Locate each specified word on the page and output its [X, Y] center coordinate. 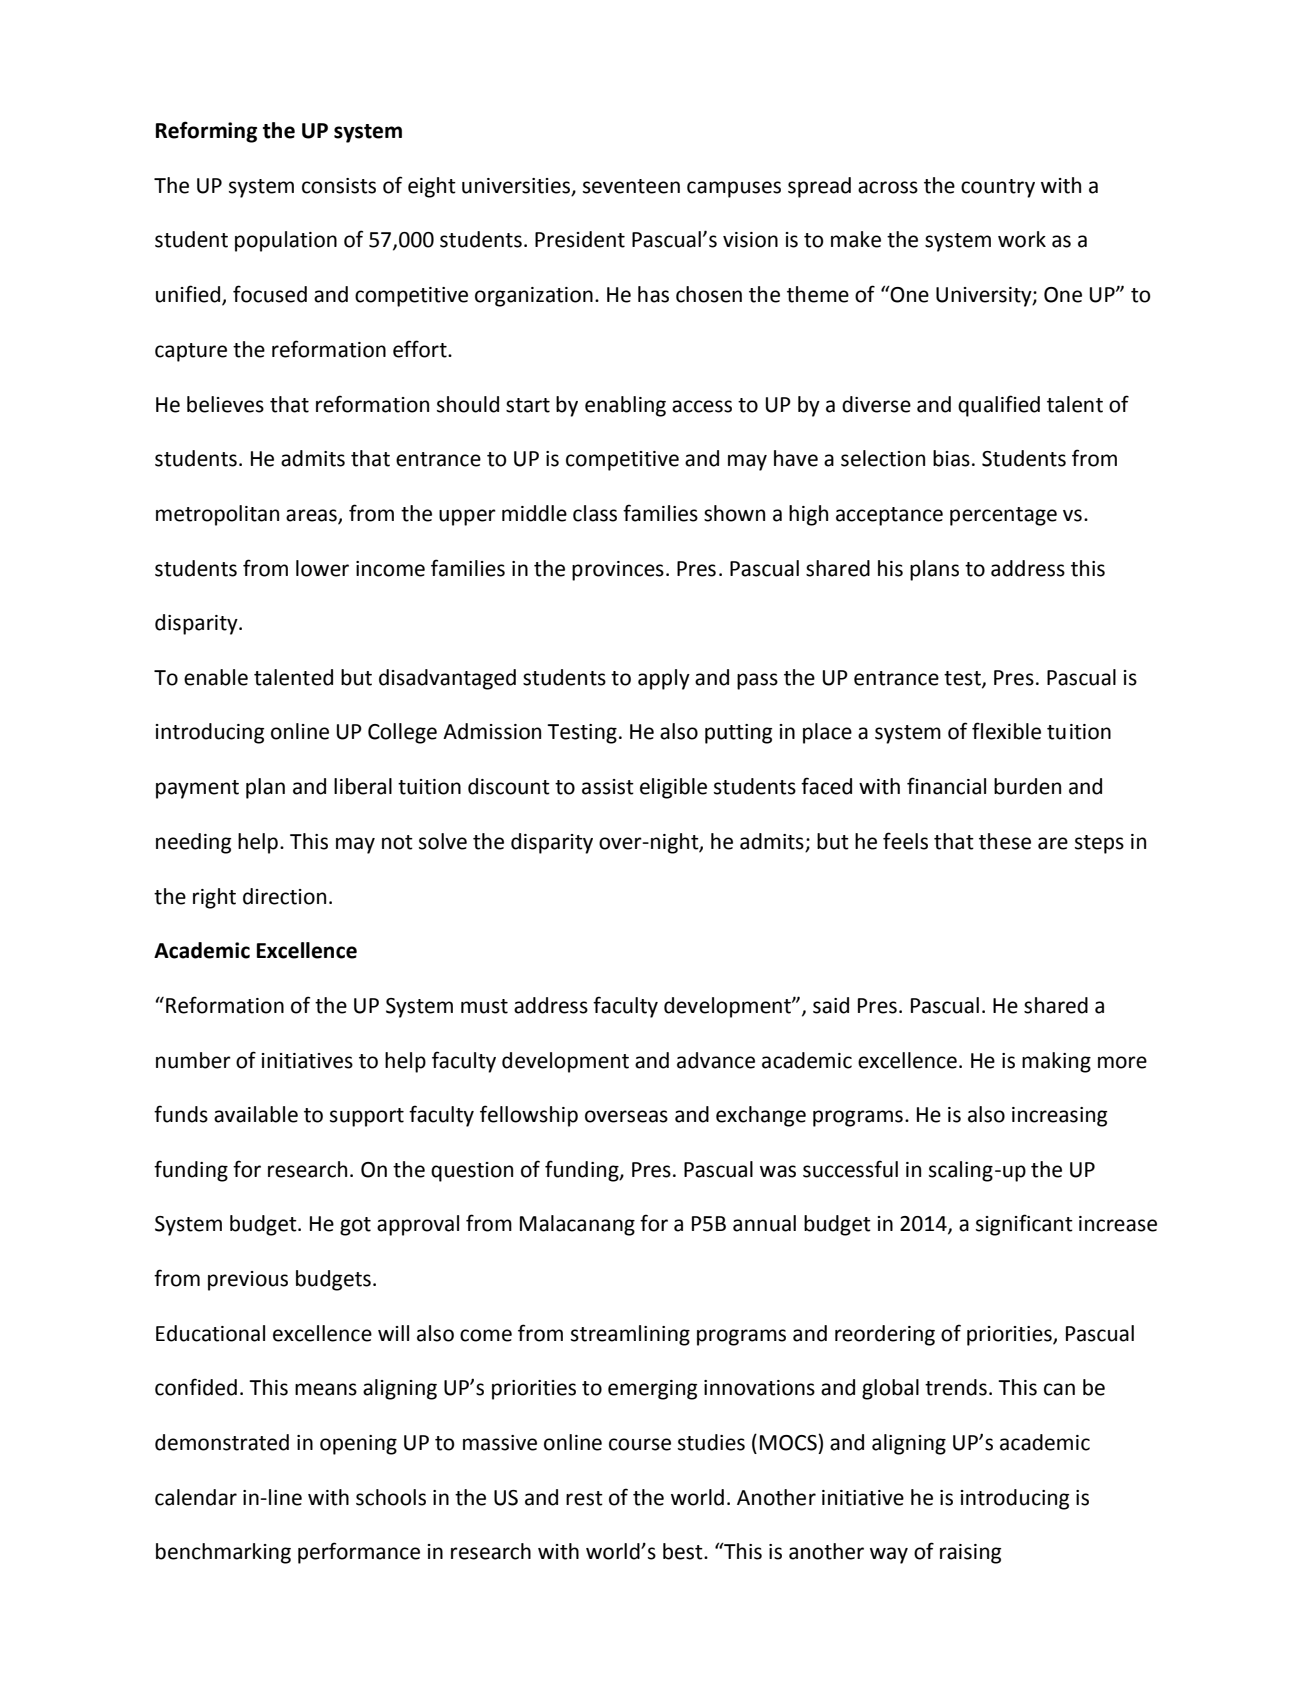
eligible [673, 788]
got [355, 1226]
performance [359, 1553]
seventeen [631, 186]
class [595, 513]
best [684, 1551]
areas [312, 516]
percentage [1003, 516]
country [998, 188]
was [778, 1171]
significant [1024, 1225]
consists [339, 186]
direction [284, 896]
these [1005, 841]
